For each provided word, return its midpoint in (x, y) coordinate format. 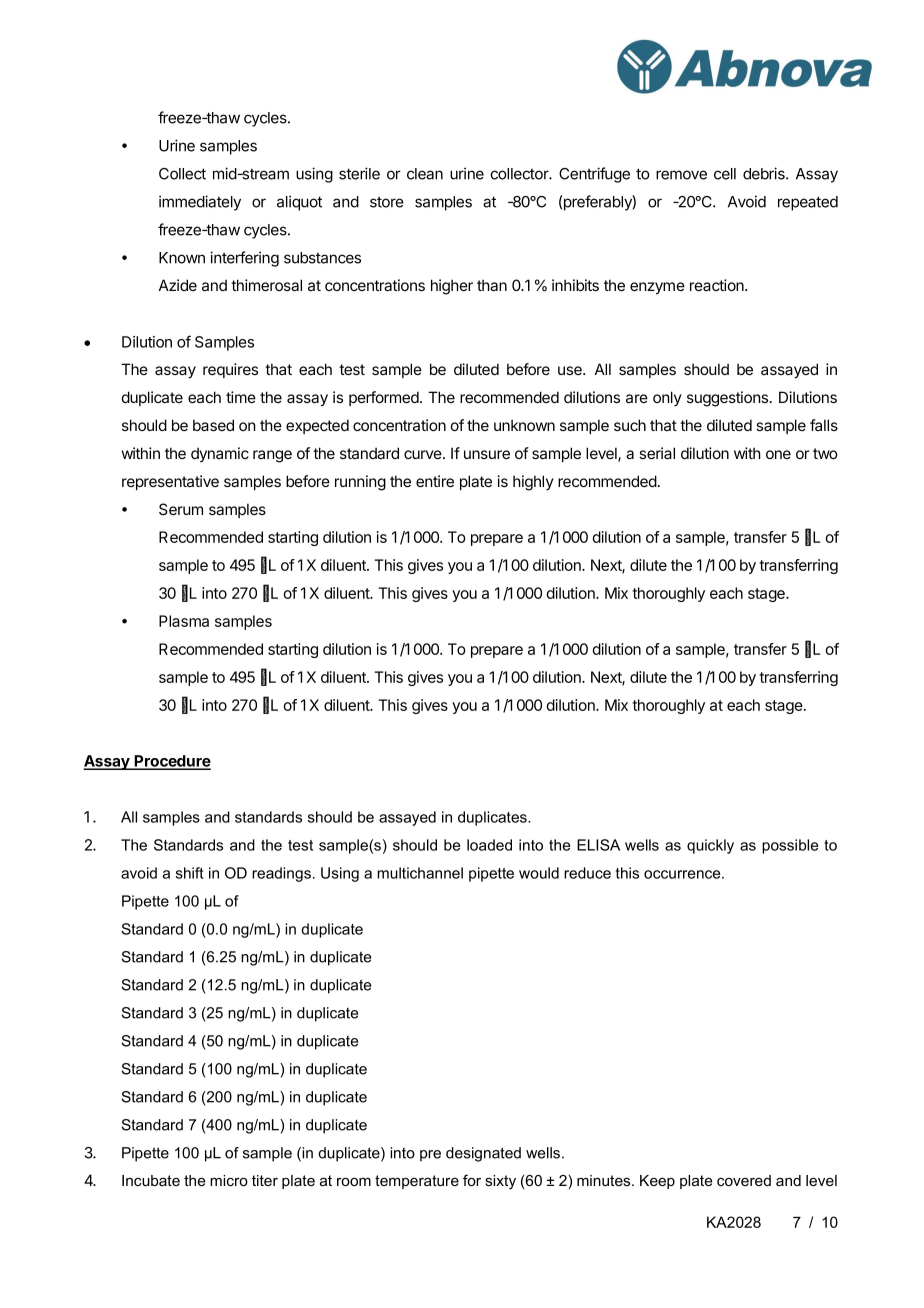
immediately (200, 203)
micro (229, 1180)
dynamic (220, 454)
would (539, 873)
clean (425, 174)
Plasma (184, 621)
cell (725, 174)
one (778, 454)
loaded (489, 845)
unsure (487, 454)
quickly (710, 846)
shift (190, 873)
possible (790, 846)
